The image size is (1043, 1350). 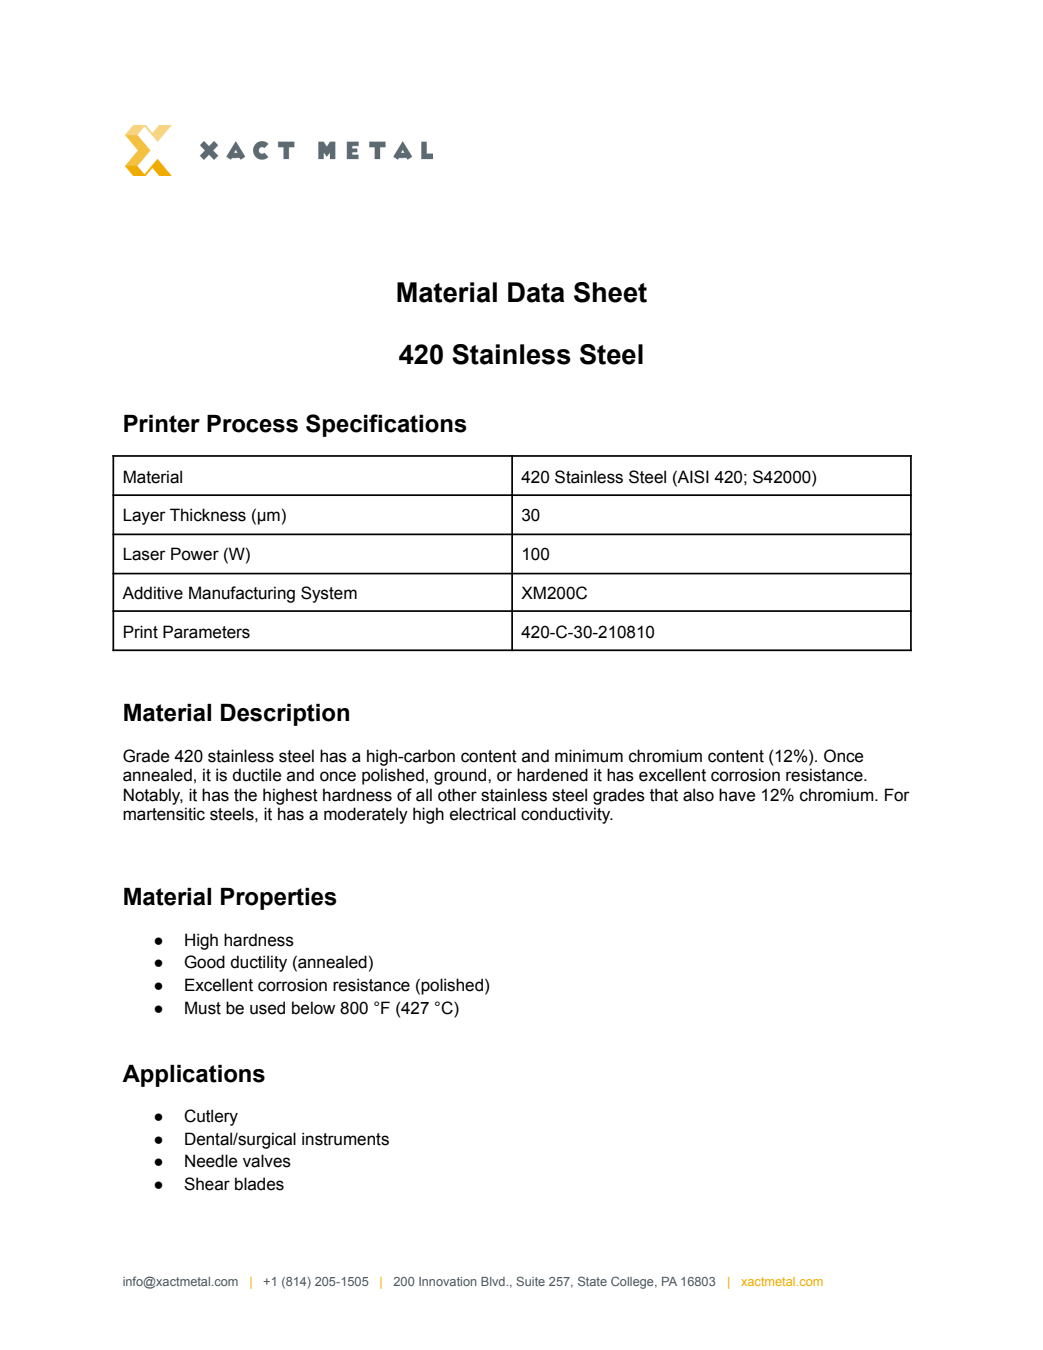 I want to click on Properties, so click(x=279, y=899).
